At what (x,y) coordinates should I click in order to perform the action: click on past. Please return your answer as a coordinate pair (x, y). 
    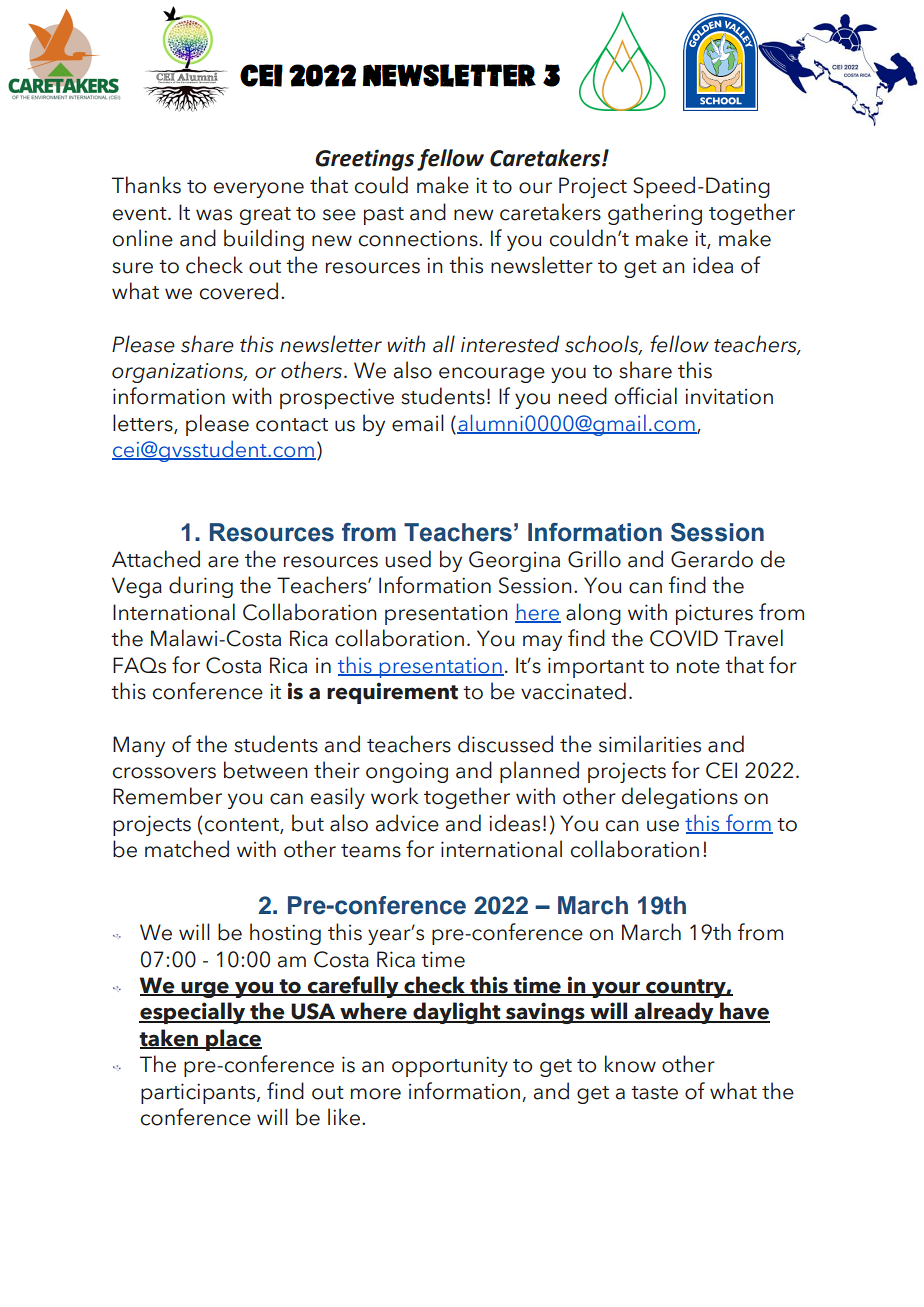
    Looking at the image, I should click on (384, 216).
